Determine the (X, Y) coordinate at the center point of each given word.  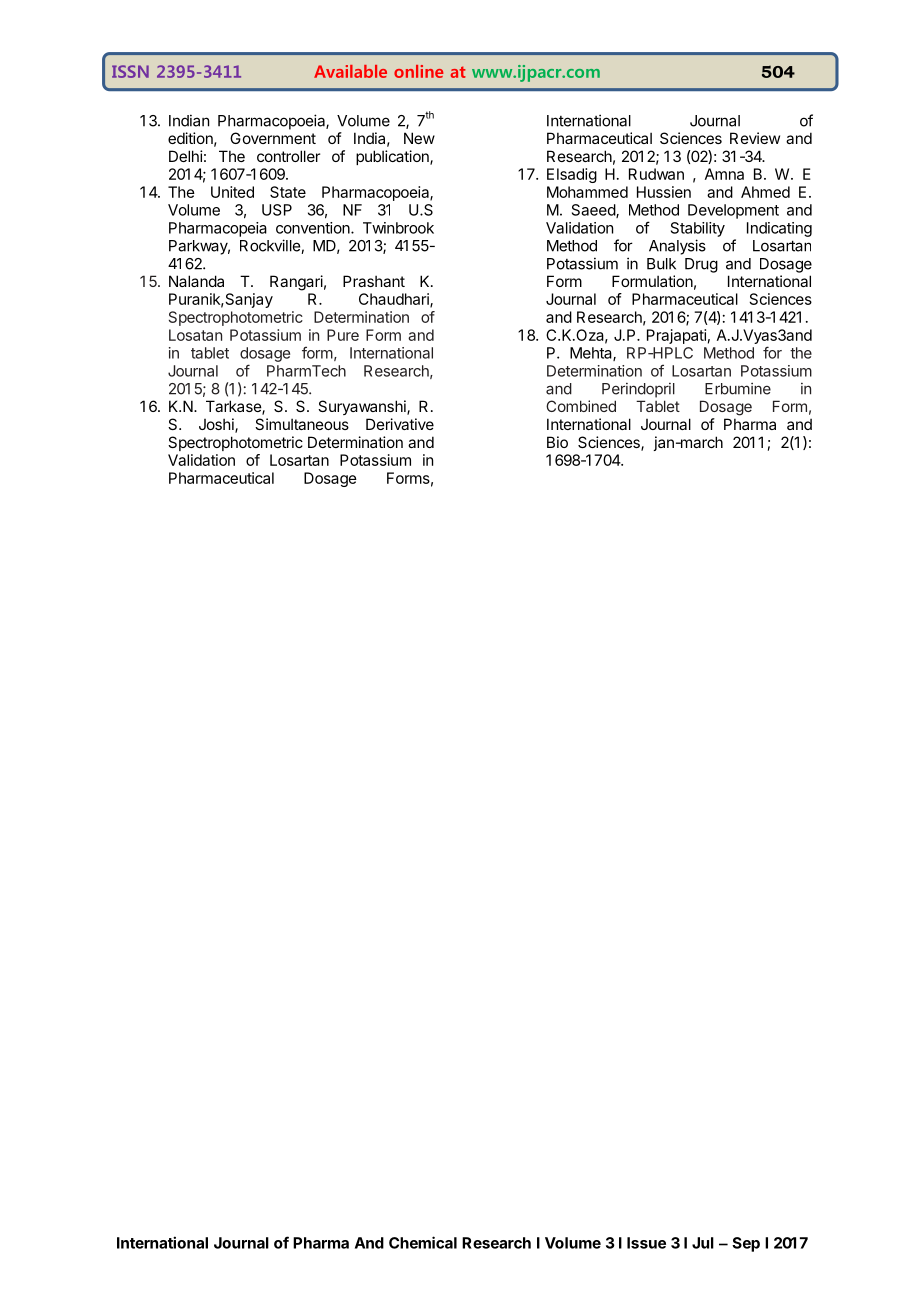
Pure (343, 335)
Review (755, 138)
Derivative (400, 424)
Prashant (374, 281)
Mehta (592, 354)
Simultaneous (302, 424)
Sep (746, 1244)
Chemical (423, 1242)
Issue (646, 1243)
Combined (581, 406)
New (419, 138)
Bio (557, 442)
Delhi (186, 156)
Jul (703, 1243)
